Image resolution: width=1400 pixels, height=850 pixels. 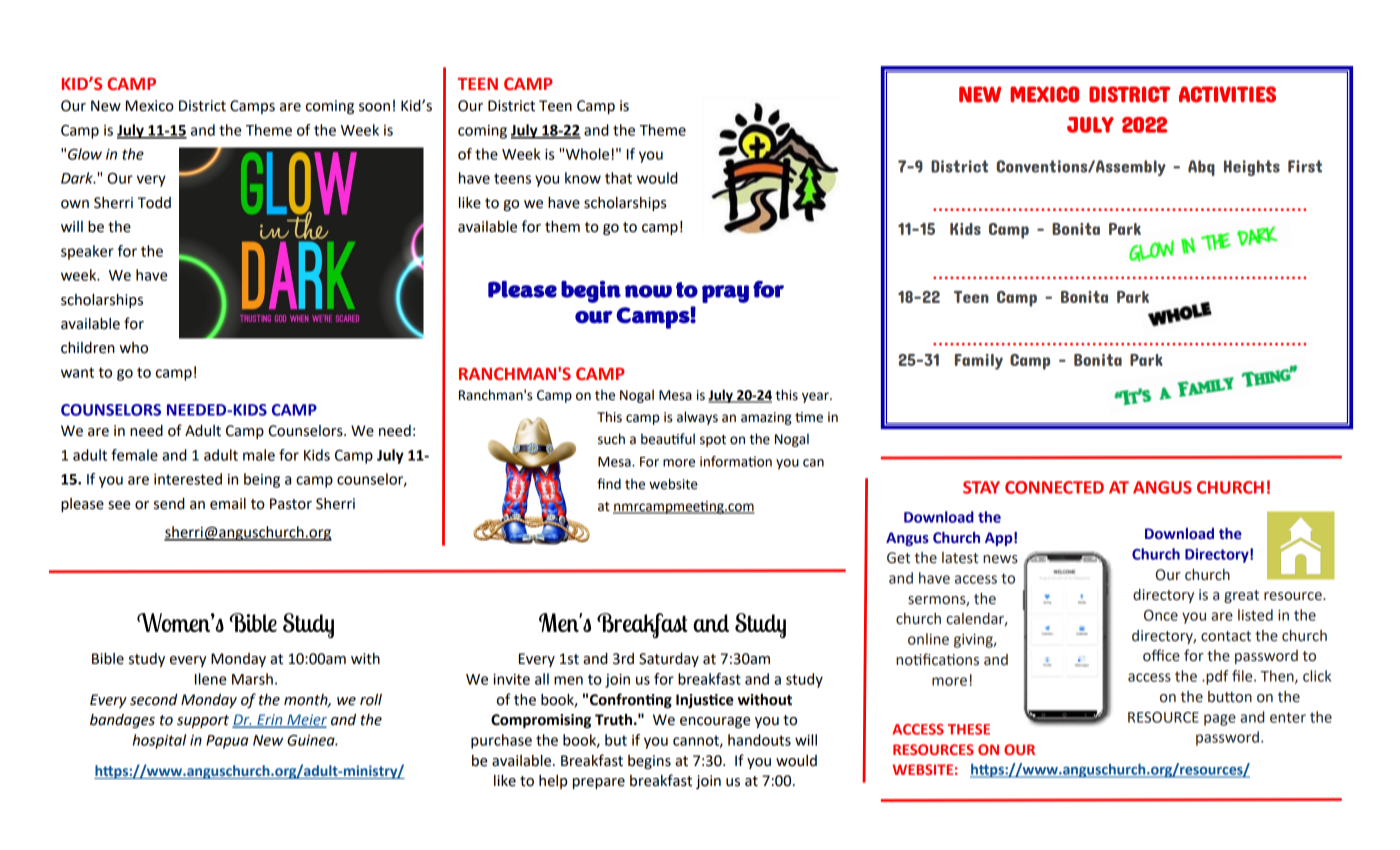 I want to click on Papua, so click(x=227, y=742).
